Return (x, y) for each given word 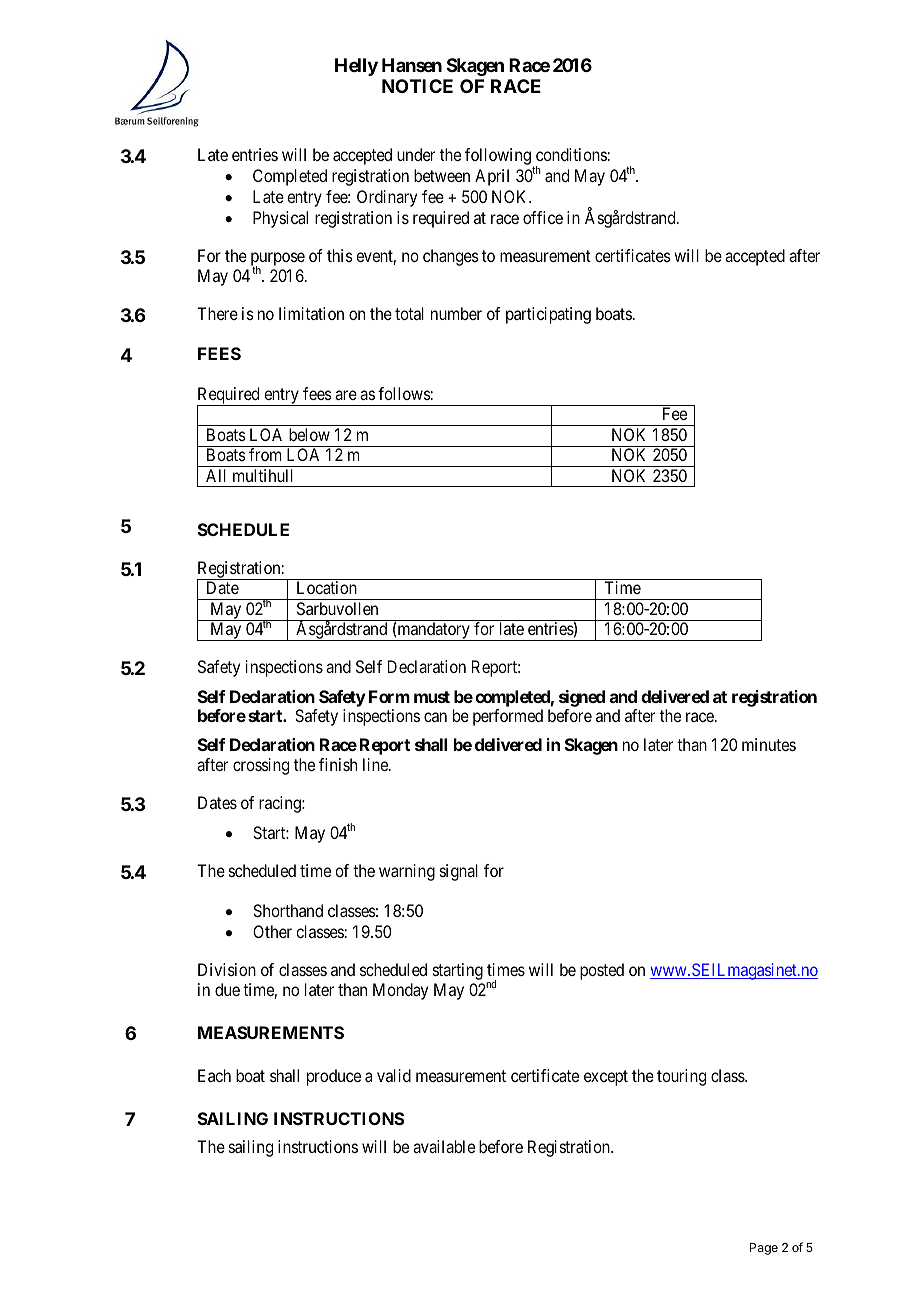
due (227, 989)
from (265, 454)
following (498, 156)
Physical (280, 219)
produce (334, 1077)
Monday (400, 991)
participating (548, 315)
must (432, 697)
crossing (261, 766)
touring (681, 1077)
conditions (571, 154)
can (435, 717)
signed (582, 698)
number (456, 313)
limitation (311, 313)
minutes (769, 744)
